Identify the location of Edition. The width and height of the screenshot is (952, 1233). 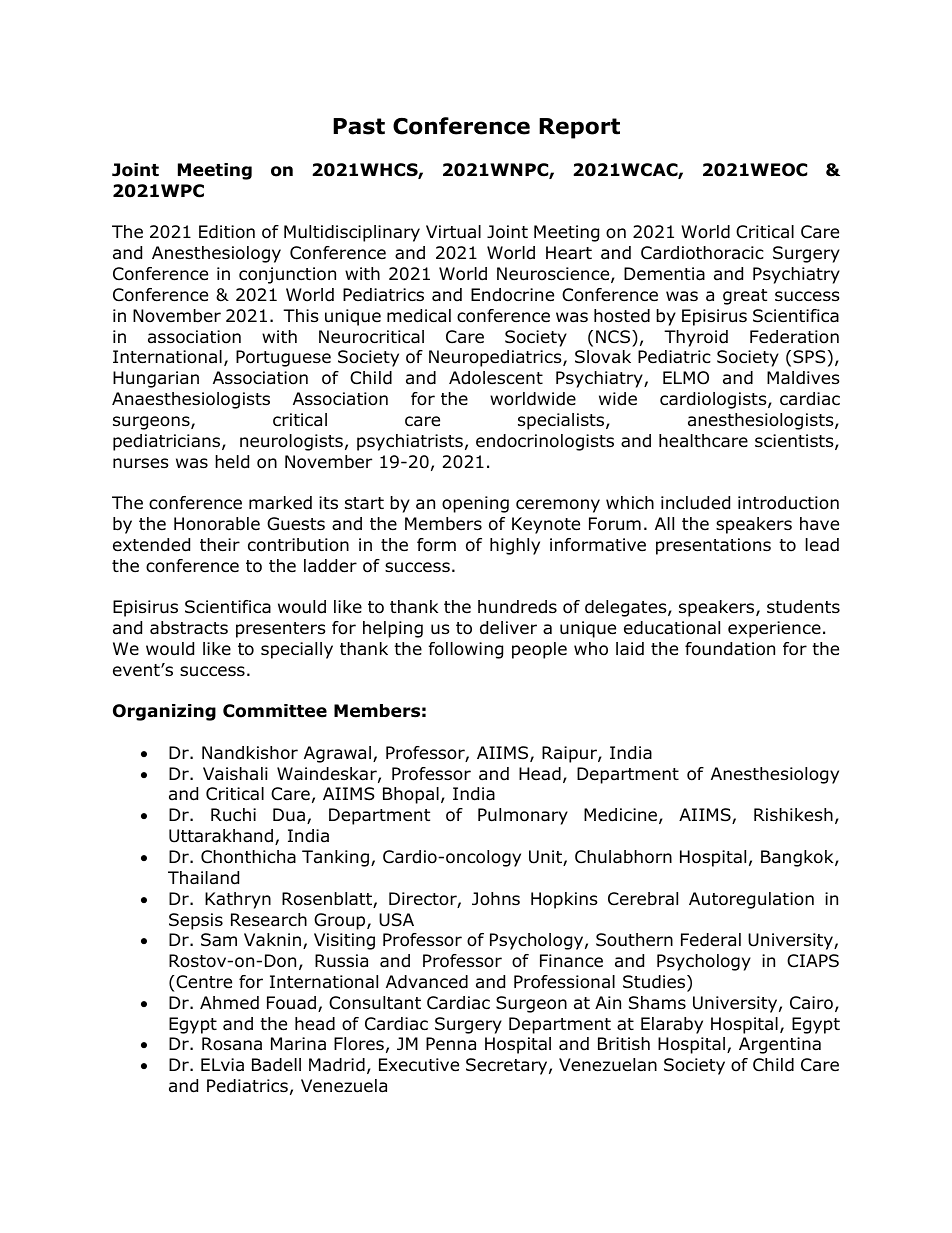
(227, 232).
